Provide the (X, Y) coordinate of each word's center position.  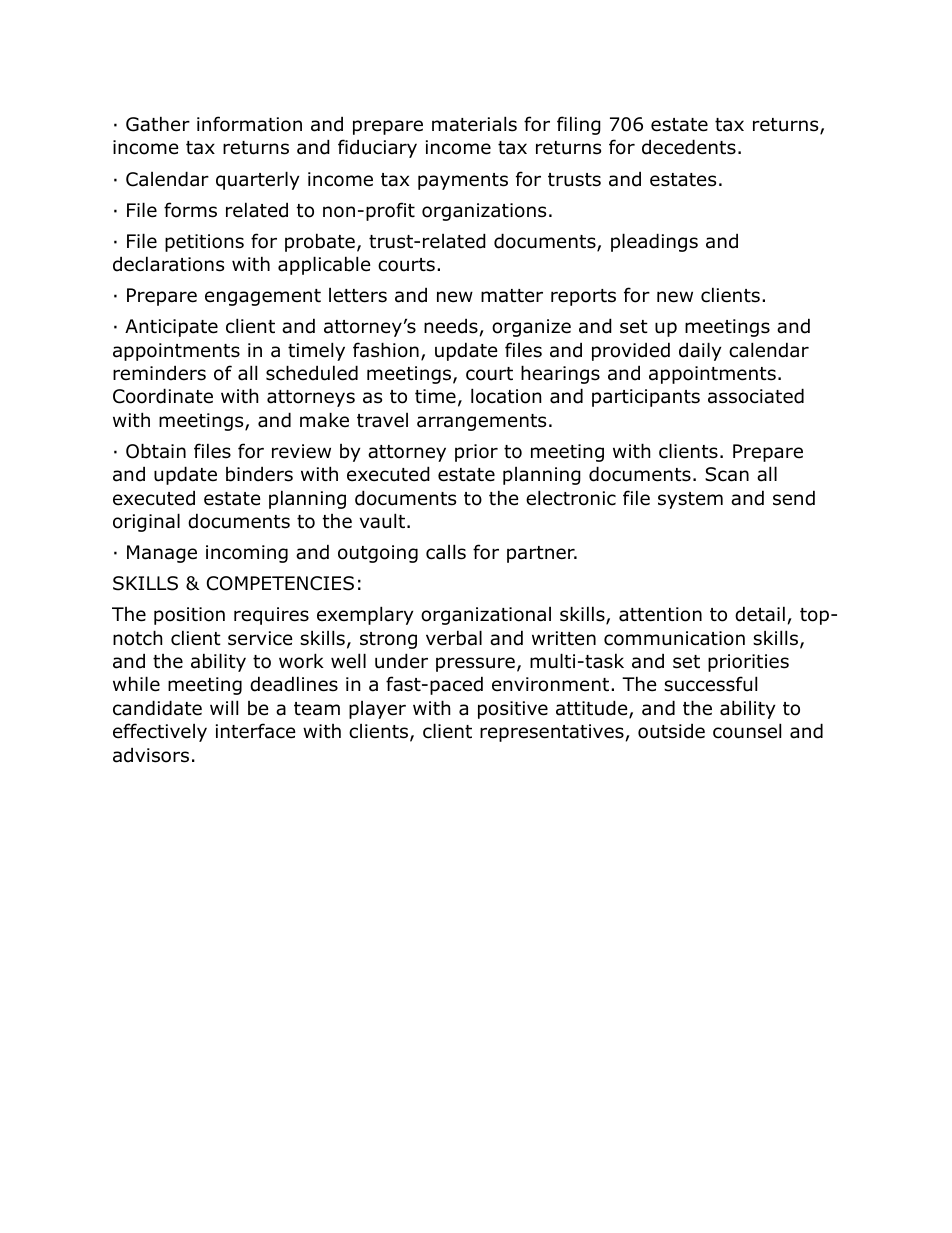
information (249, 124)
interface (256, 731)
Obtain (156, 451)
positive (513, 710)
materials (474, 124)
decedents (689, 147)
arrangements (481, 422)
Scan (727, 474)
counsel (747, 731)
